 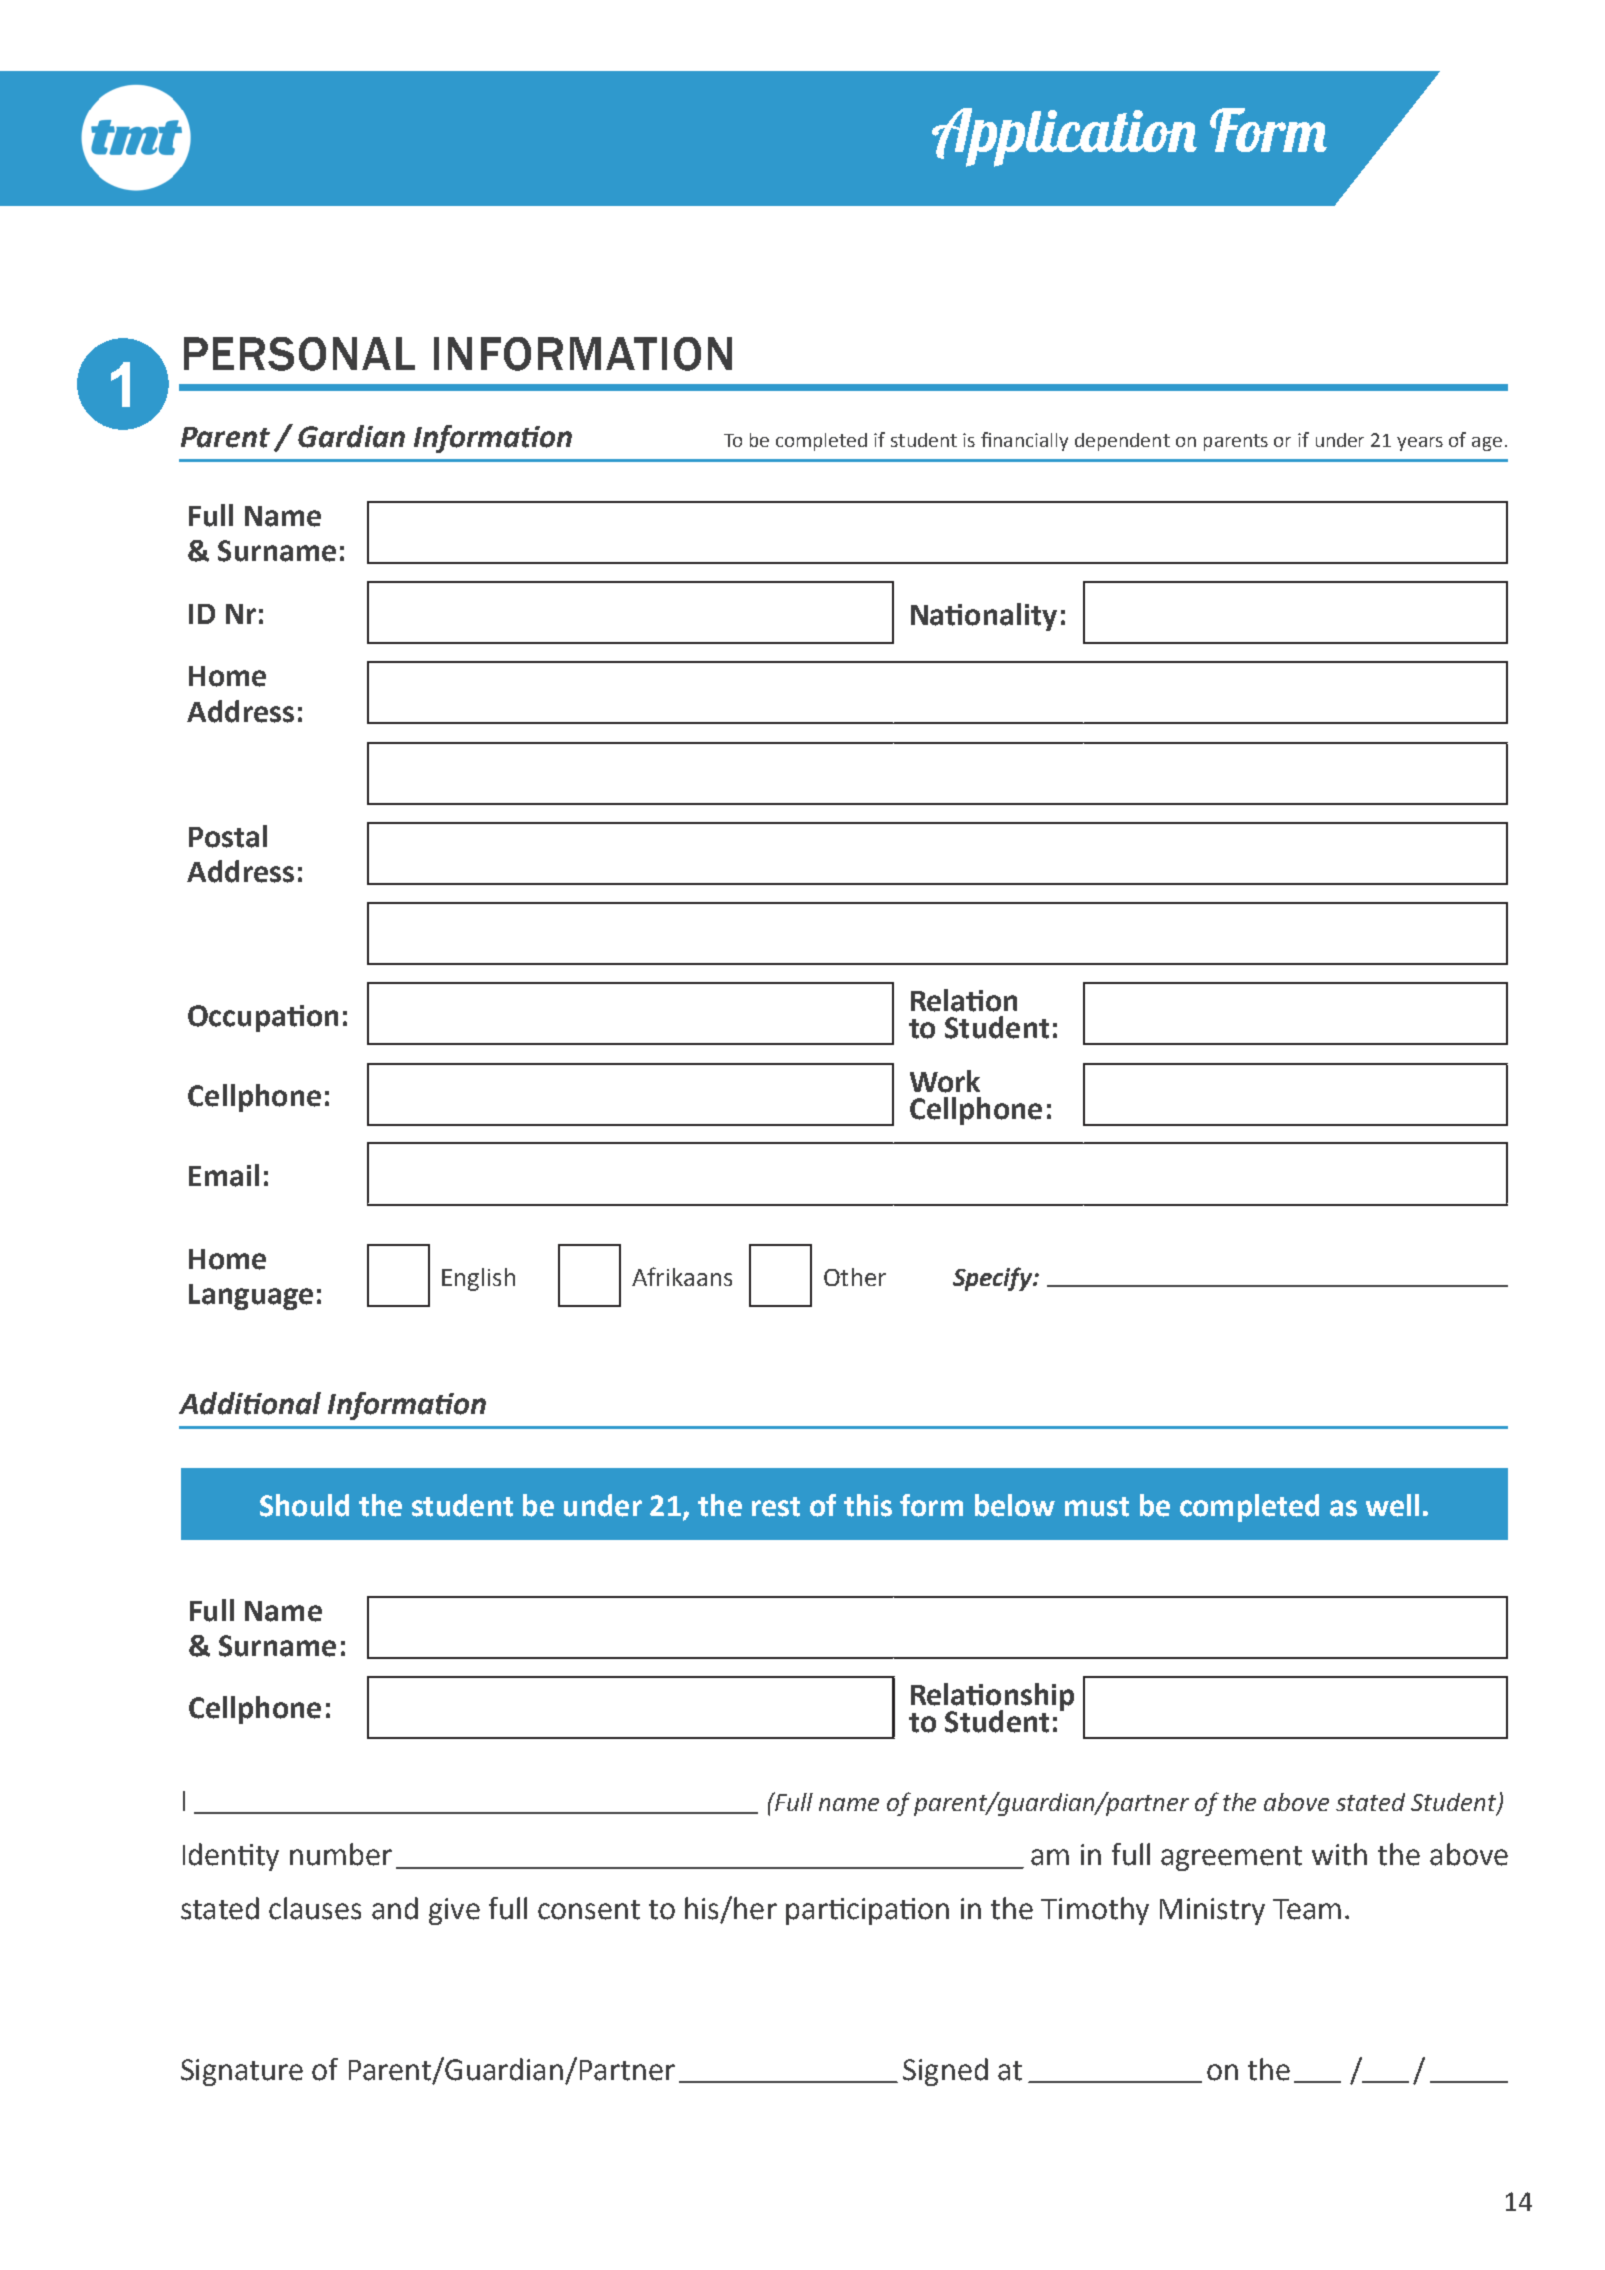 I want to click on Application, so click(x=1064, y=137).
